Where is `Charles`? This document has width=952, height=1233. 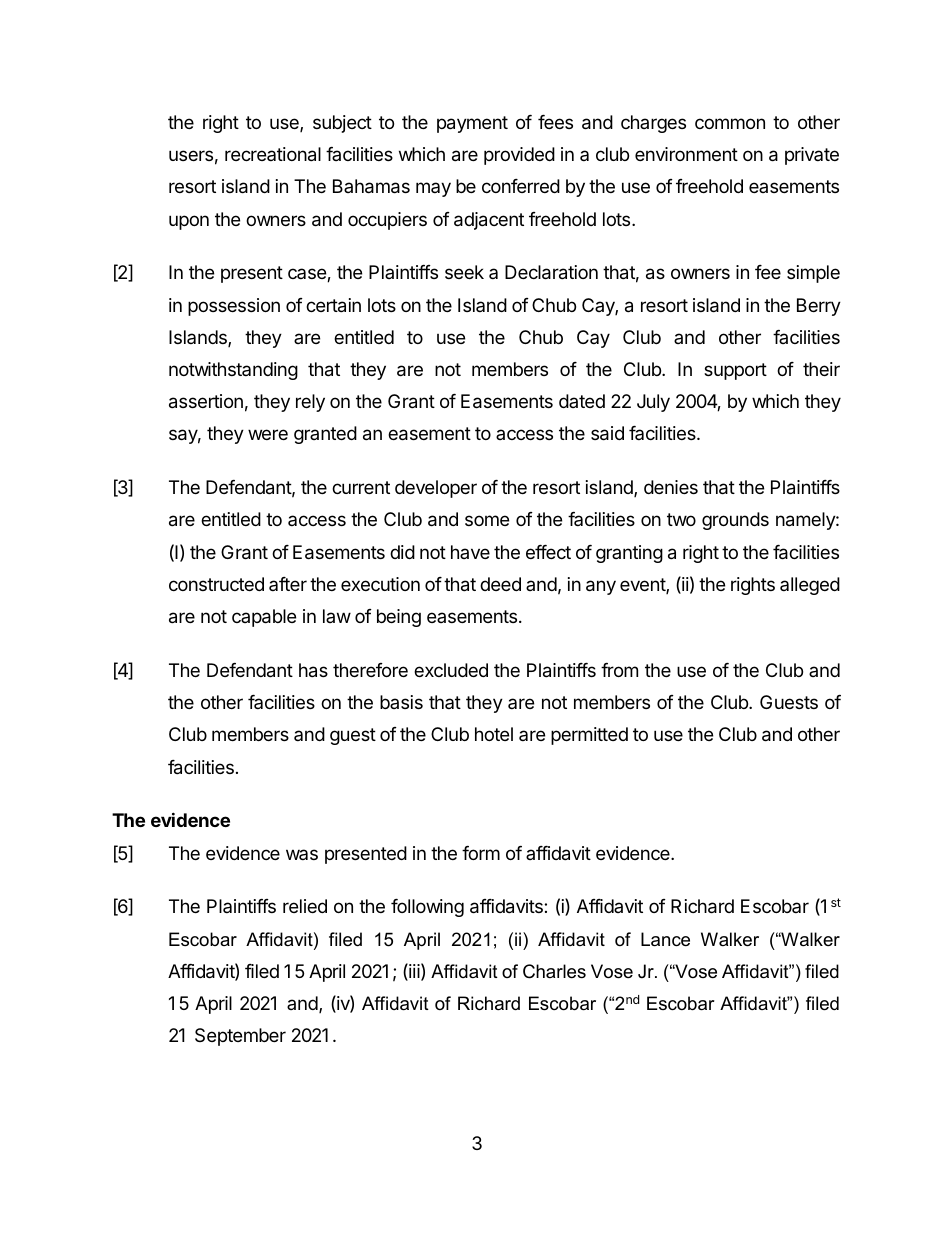
Charles is located at coordinates (554, 971).
